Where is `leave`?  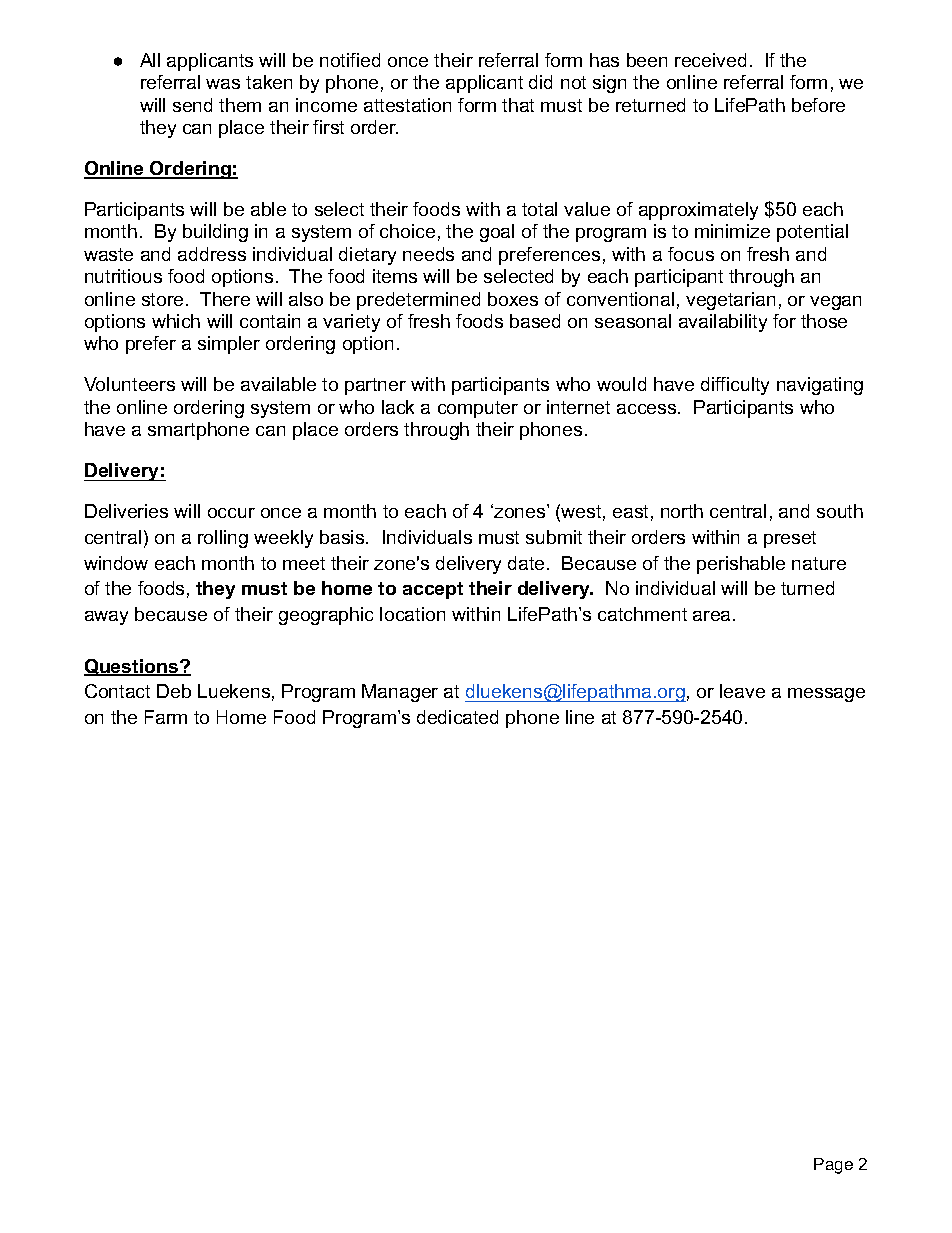
leave is located at coordinates (742, 691).
